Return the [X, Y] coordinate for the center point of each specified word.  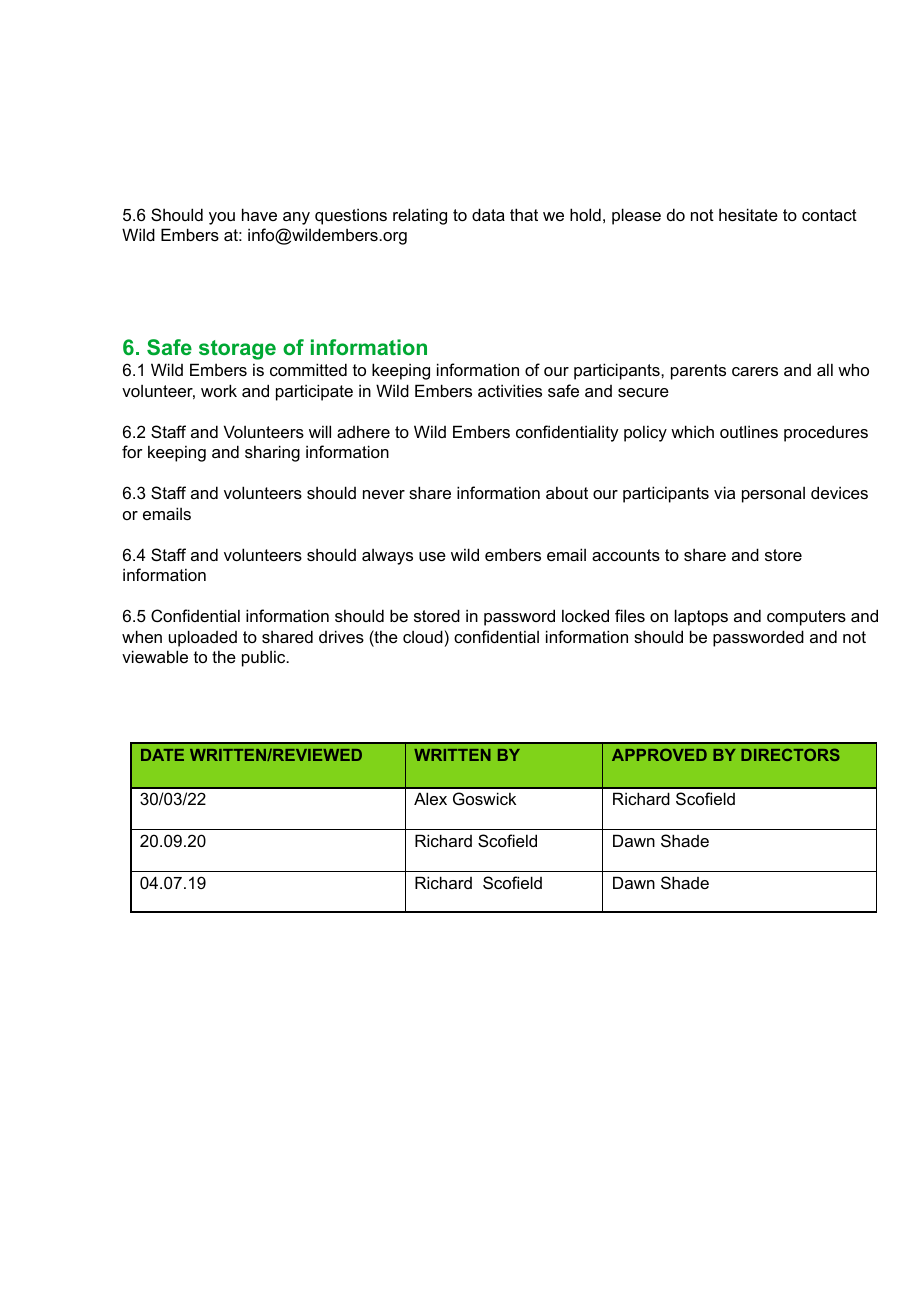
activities [510, 390]
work [219, 390]
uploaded [203, 638]
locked [585, 615]
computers [806, 618]
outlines [749, 431]
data [488, 214]
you [222, 218]
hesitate [748, 214]
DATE [162, 755]
